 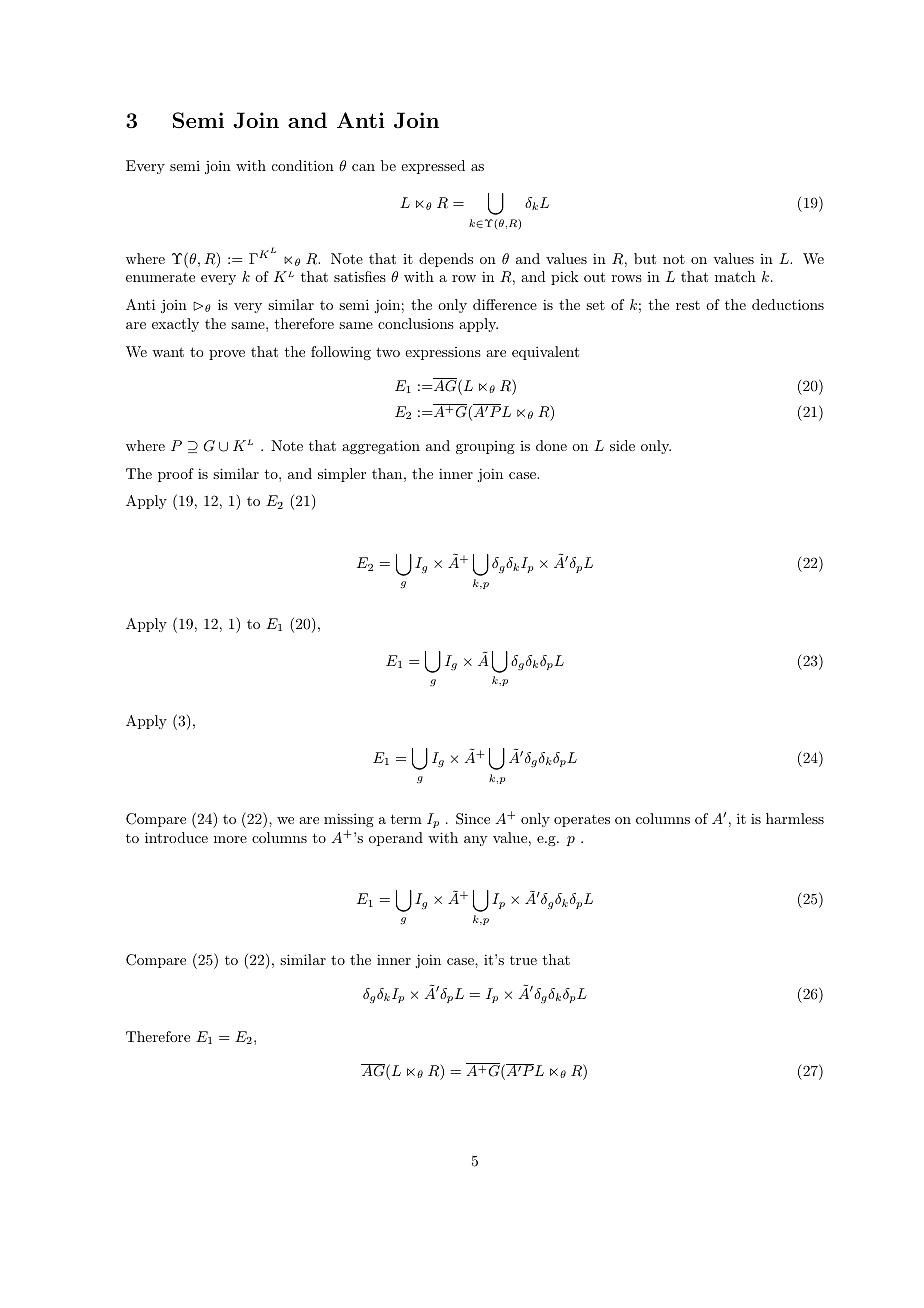 What do you see at coordinates (230, 839) in the screenshot?
I see `more` at bounding box center [230, 839].
